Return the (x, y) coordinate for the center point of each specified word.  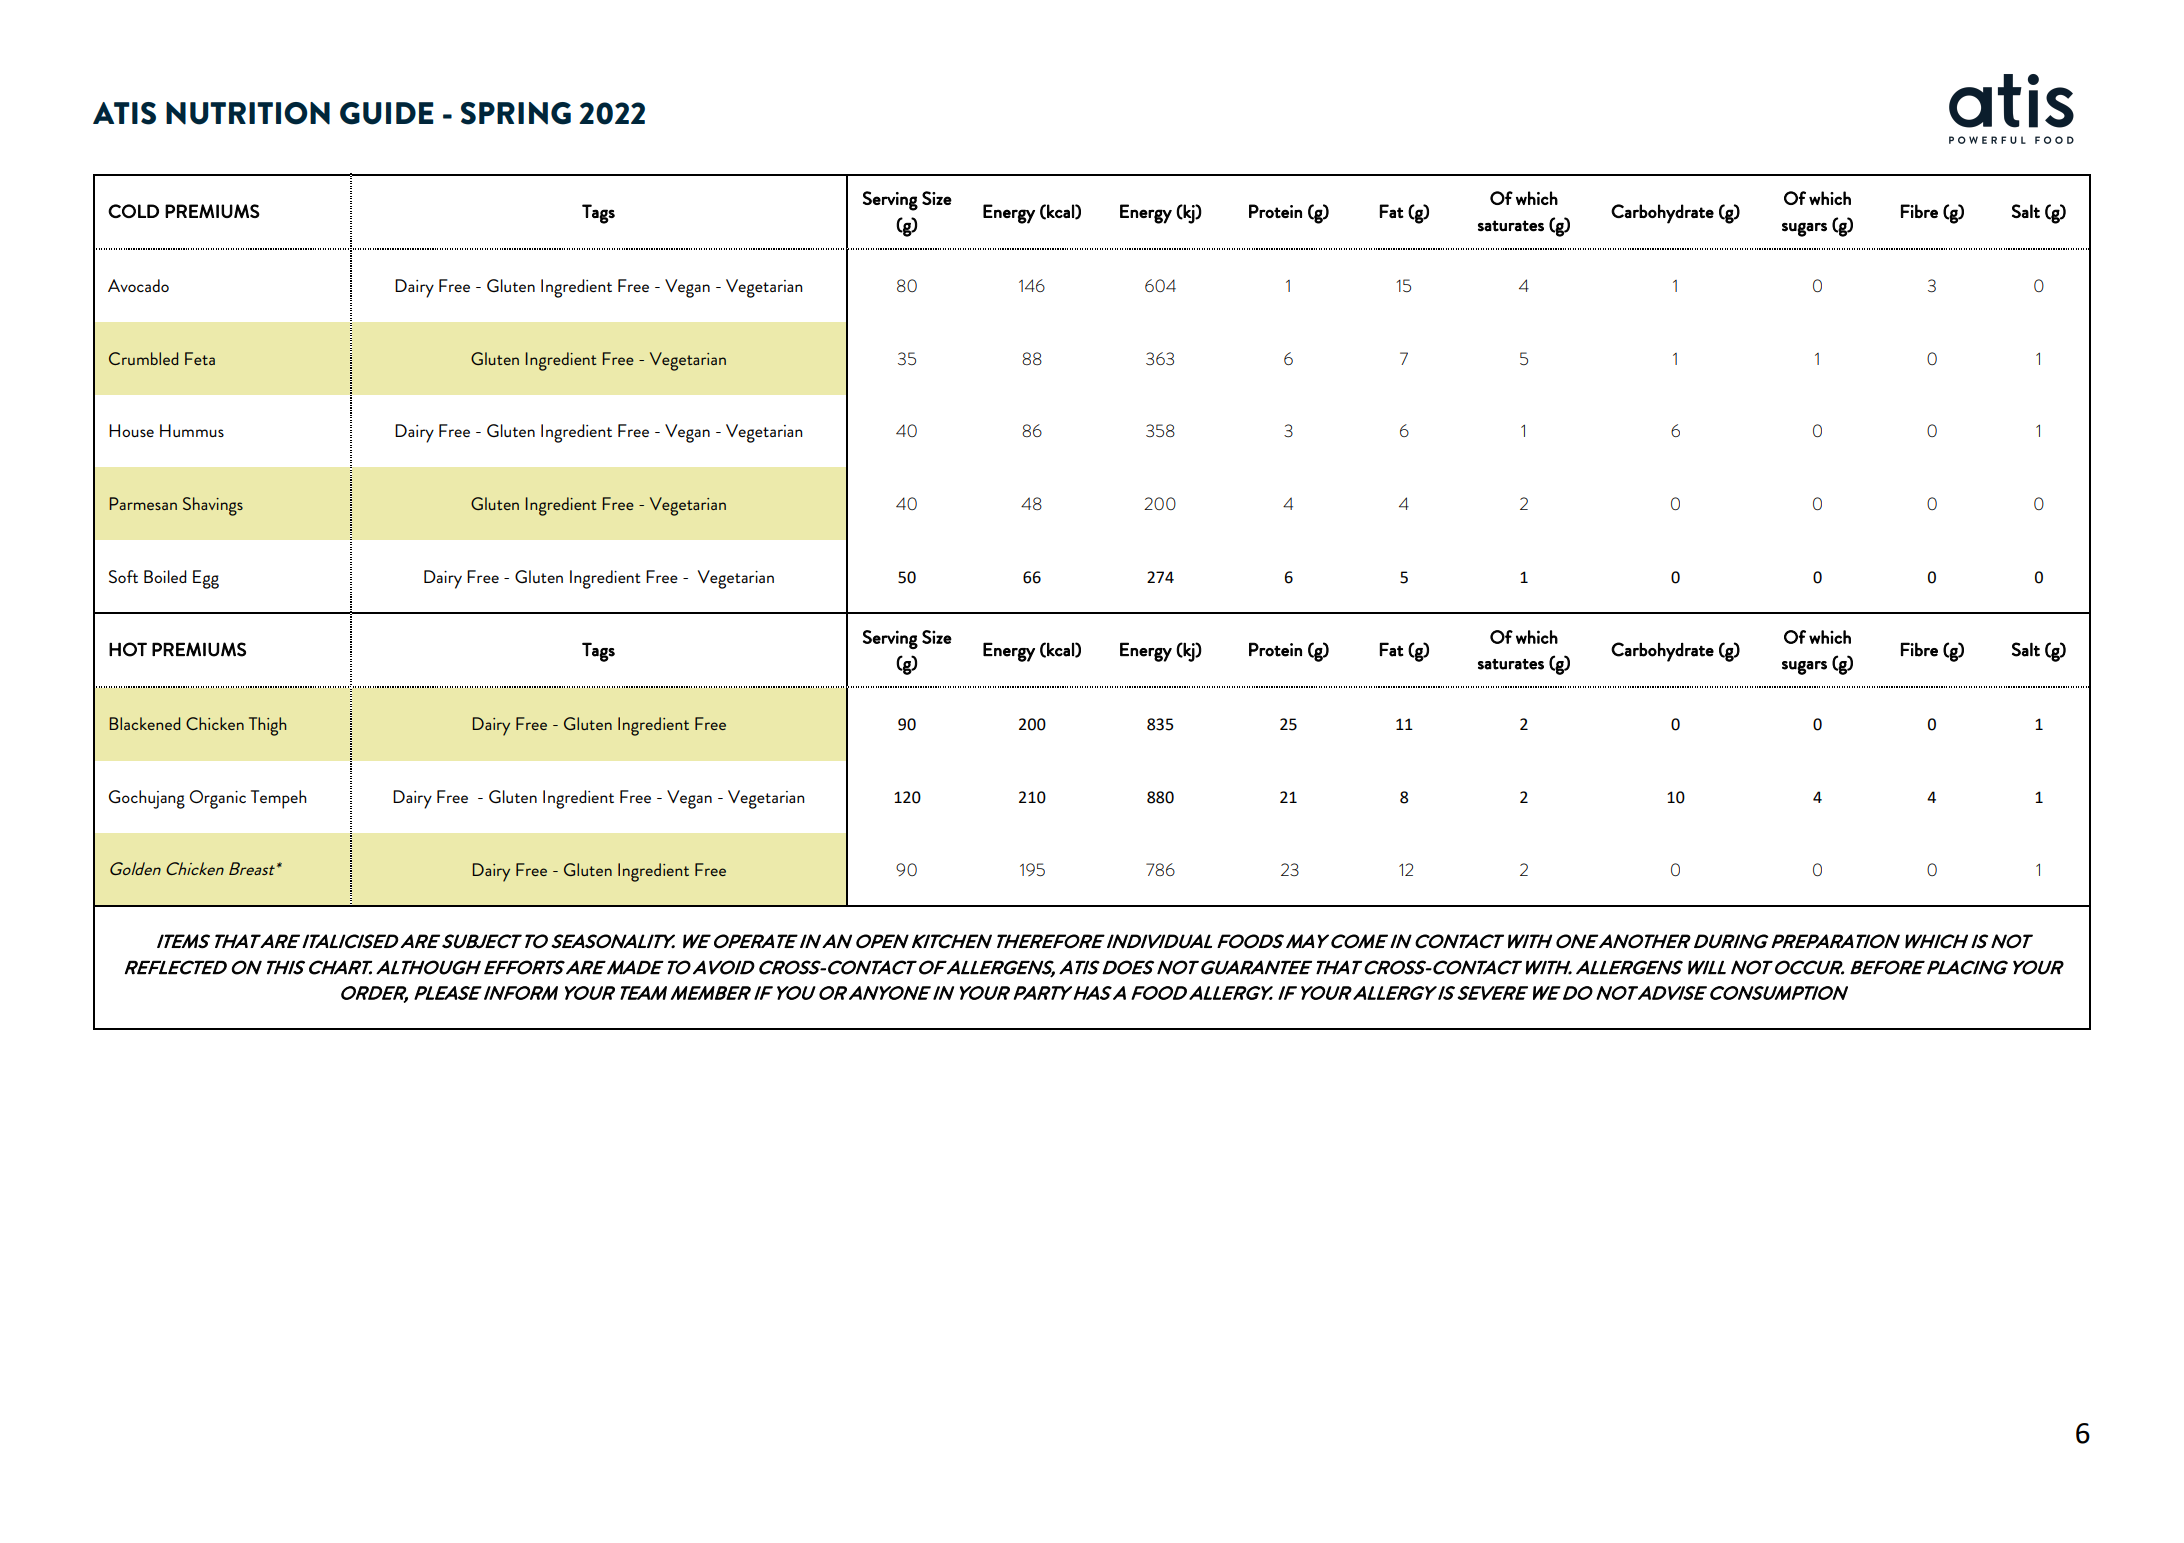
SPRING (516, 113)
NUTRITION (248, 113)
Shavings (213, 506)
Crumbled (143, 358)
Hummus (192, 430)
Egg (206, 579)
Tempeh (279, 799)
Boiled (165, 576)
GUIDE (386, 113)
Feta (200, 358)
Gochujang (147, 799)
